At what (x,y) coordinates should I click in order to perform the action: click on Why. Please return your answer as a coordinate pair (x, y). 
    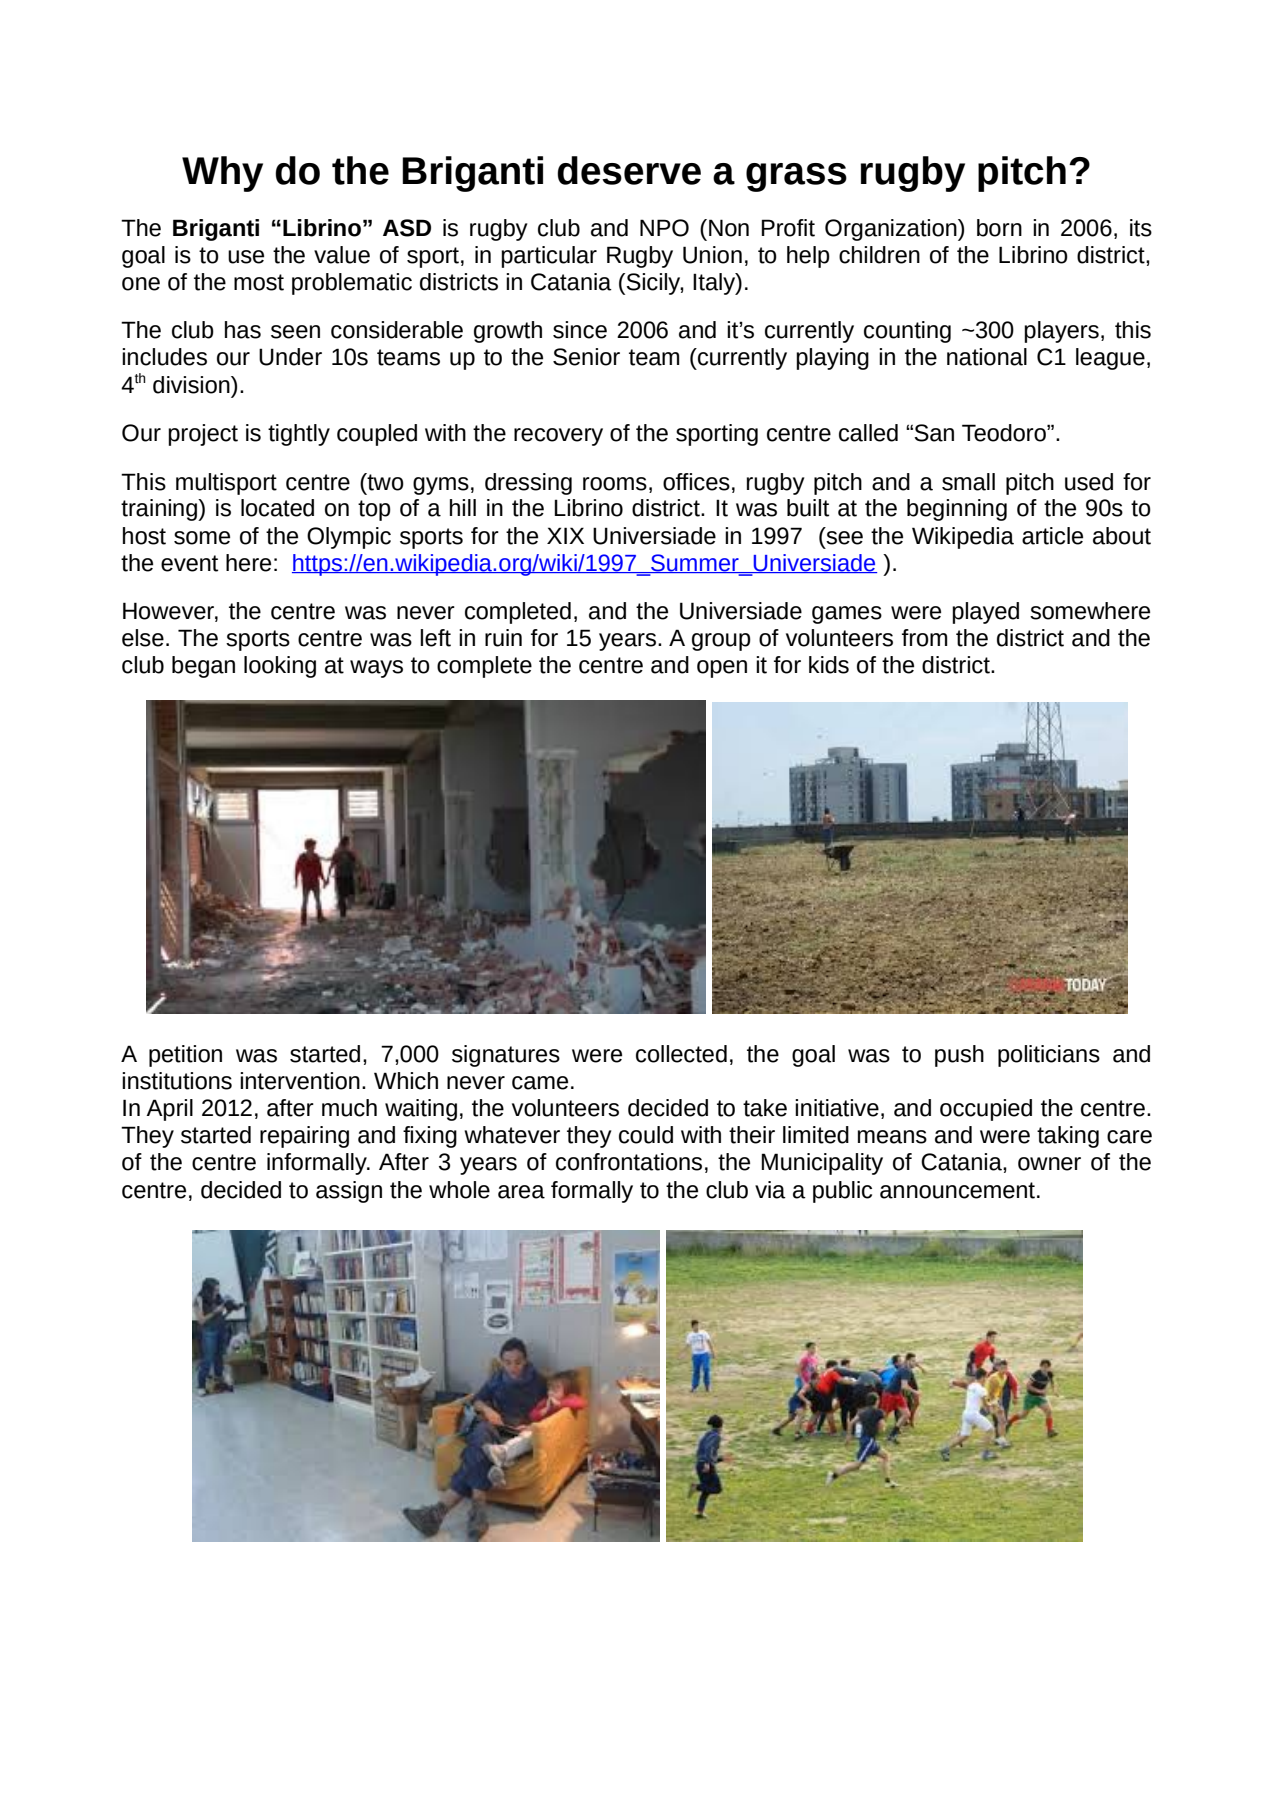
    Looking at the image, I should click on (222, 174).
